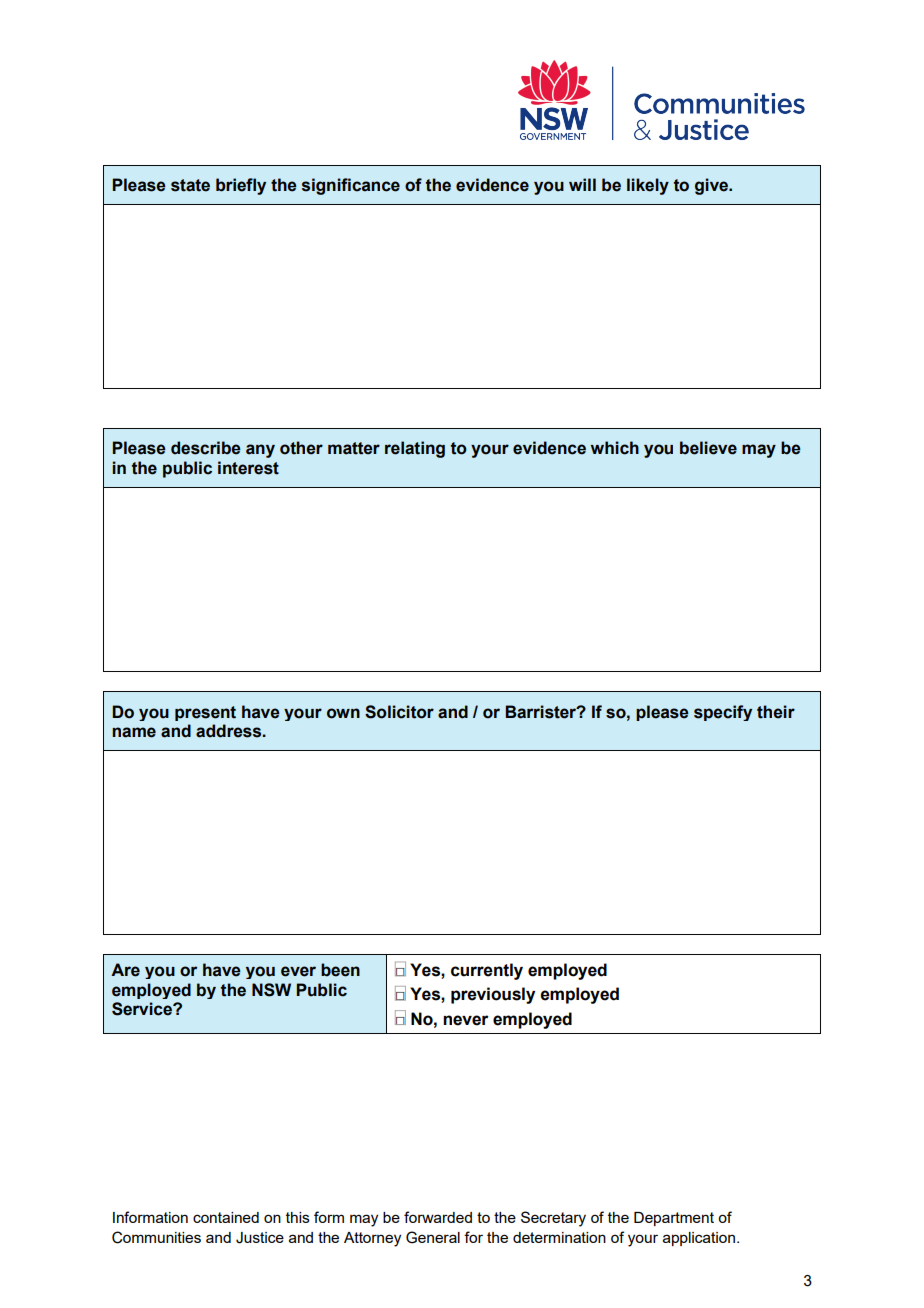  Describe the element at coordinates (271, 990) in the document. I see `NSW` at that location.
